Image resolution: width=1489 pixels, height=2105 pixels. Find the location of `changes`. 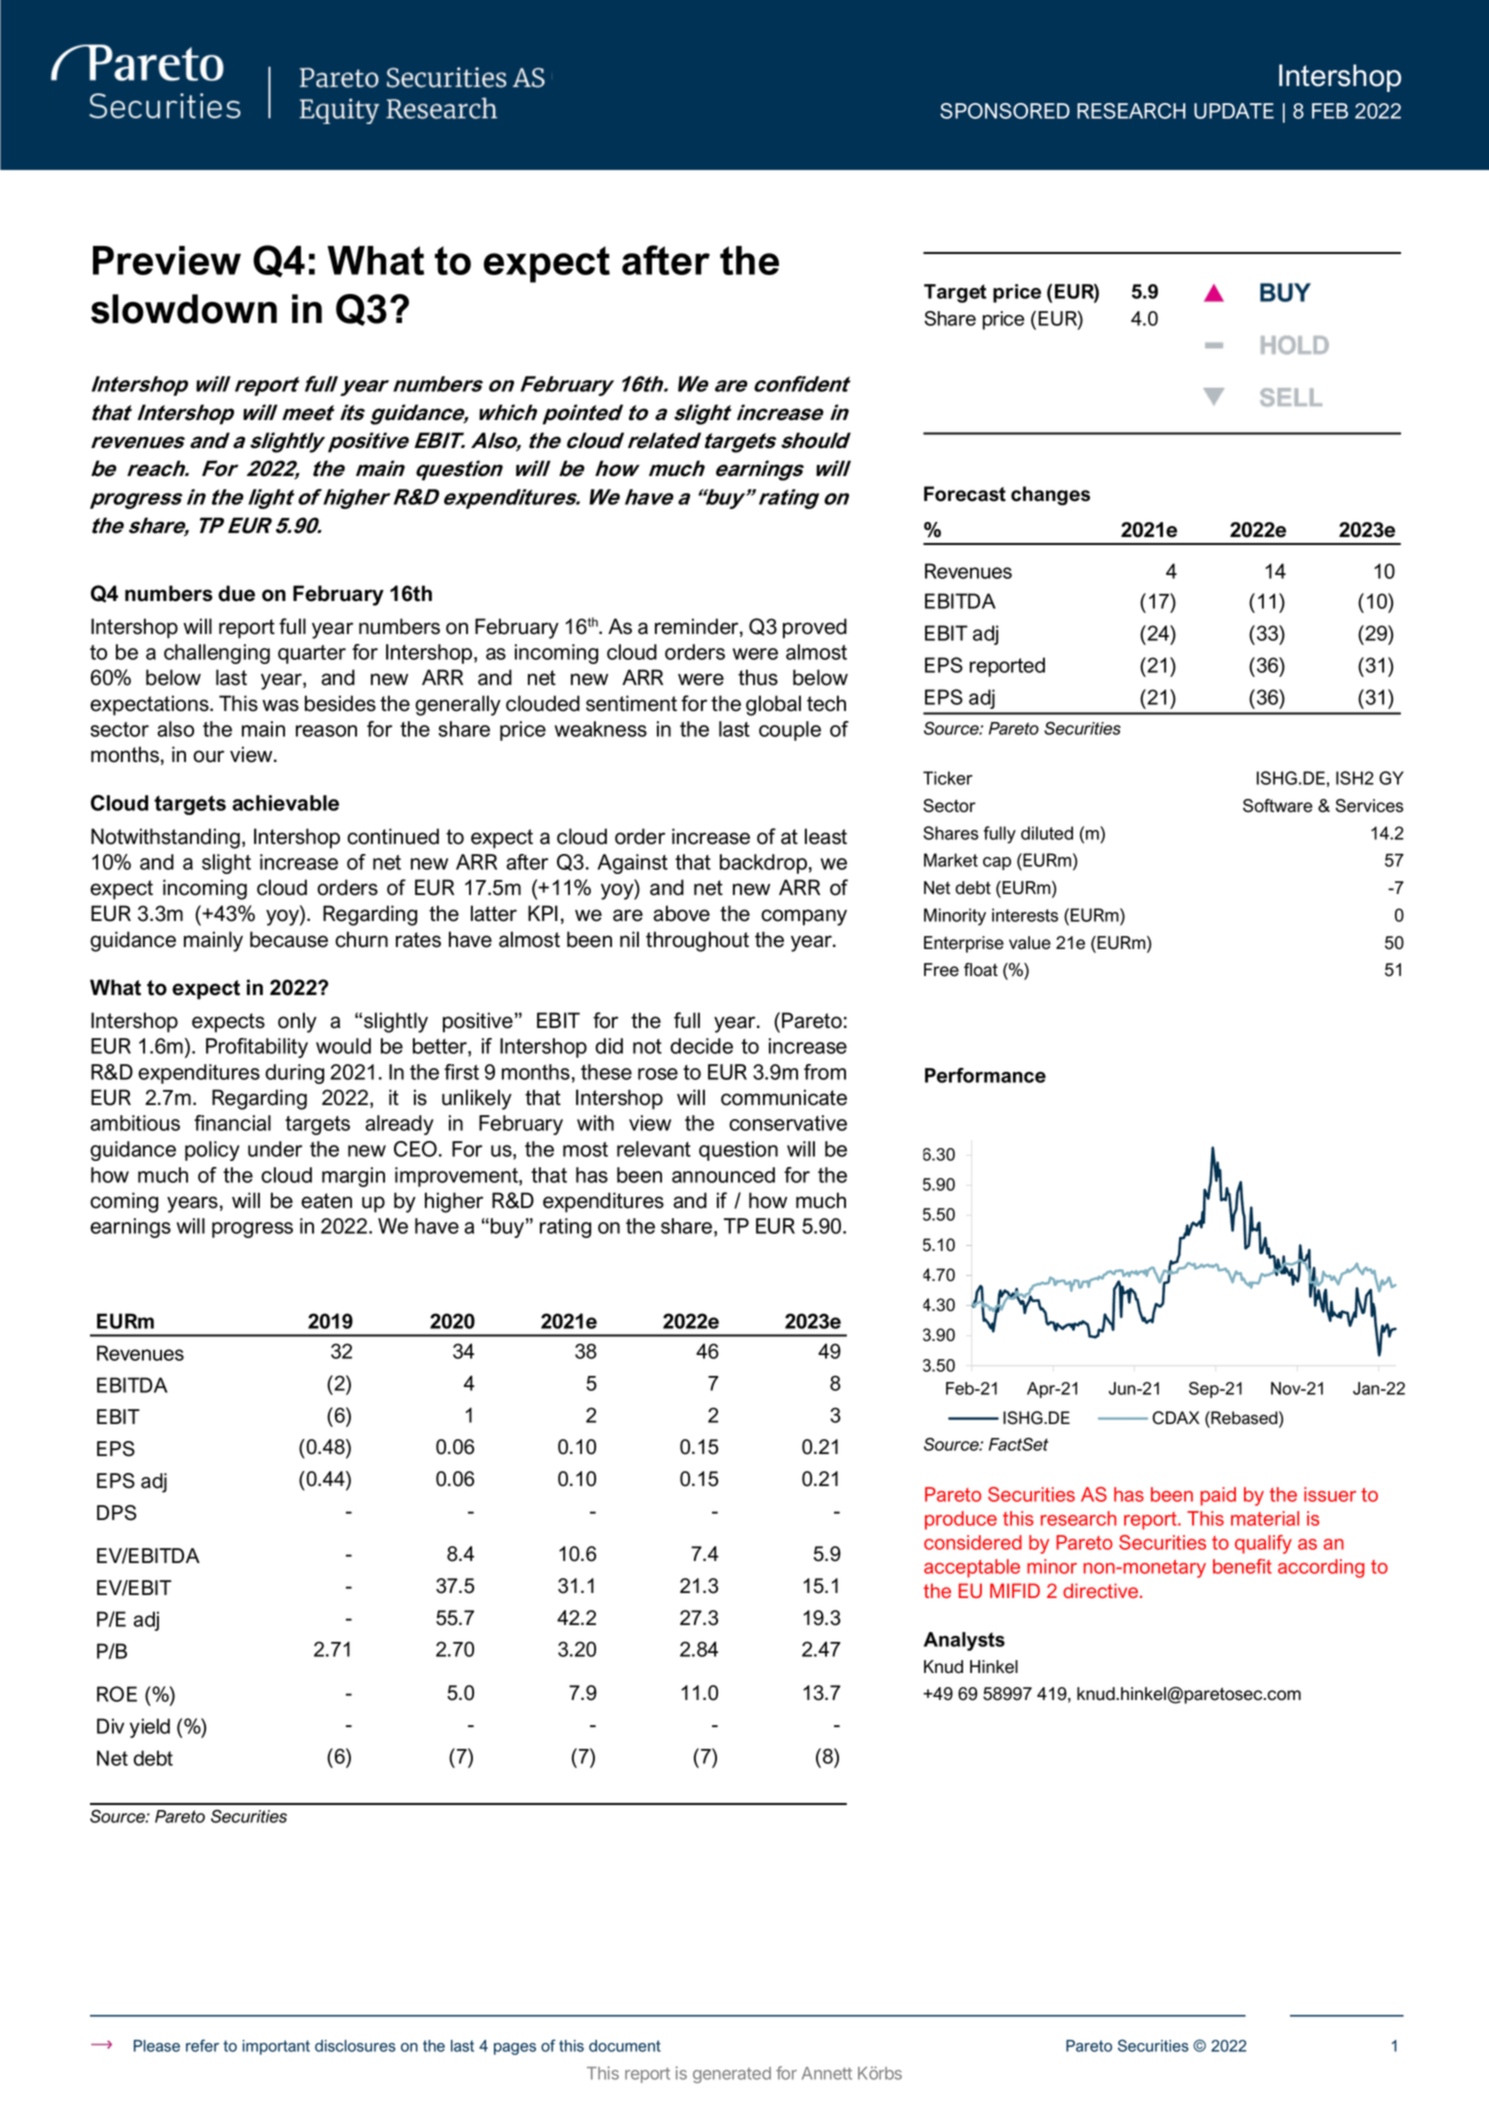

changes is located at coordinates (1050, 496).
